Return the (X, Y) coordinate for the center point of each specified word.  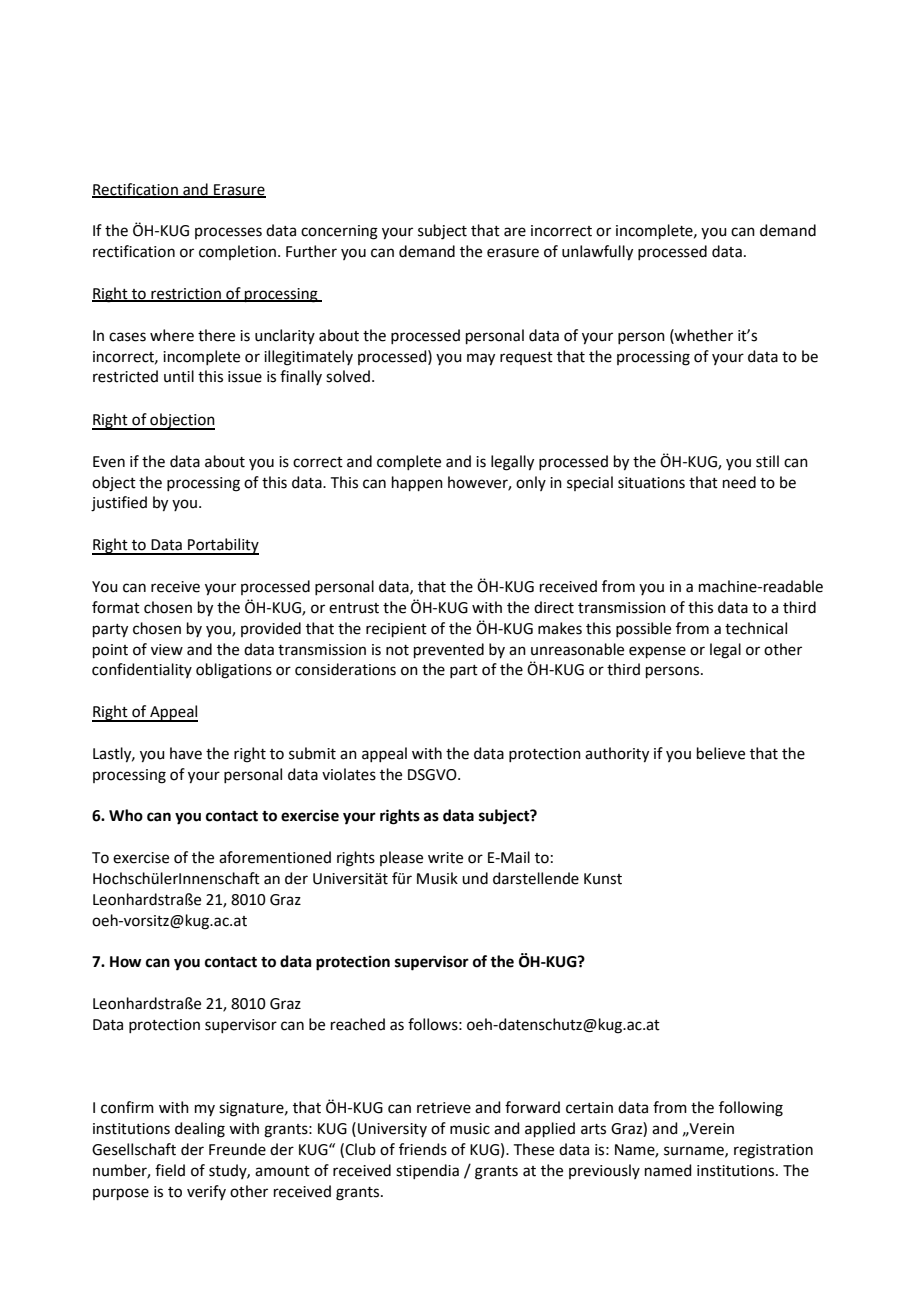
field (170, 1170)
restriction (186, 295)
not (397, 650)
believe (721, 753)
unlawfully (597, 253)
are (515, 232)
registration (773, 1151)
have (186, 753)
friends (423, 1149)
